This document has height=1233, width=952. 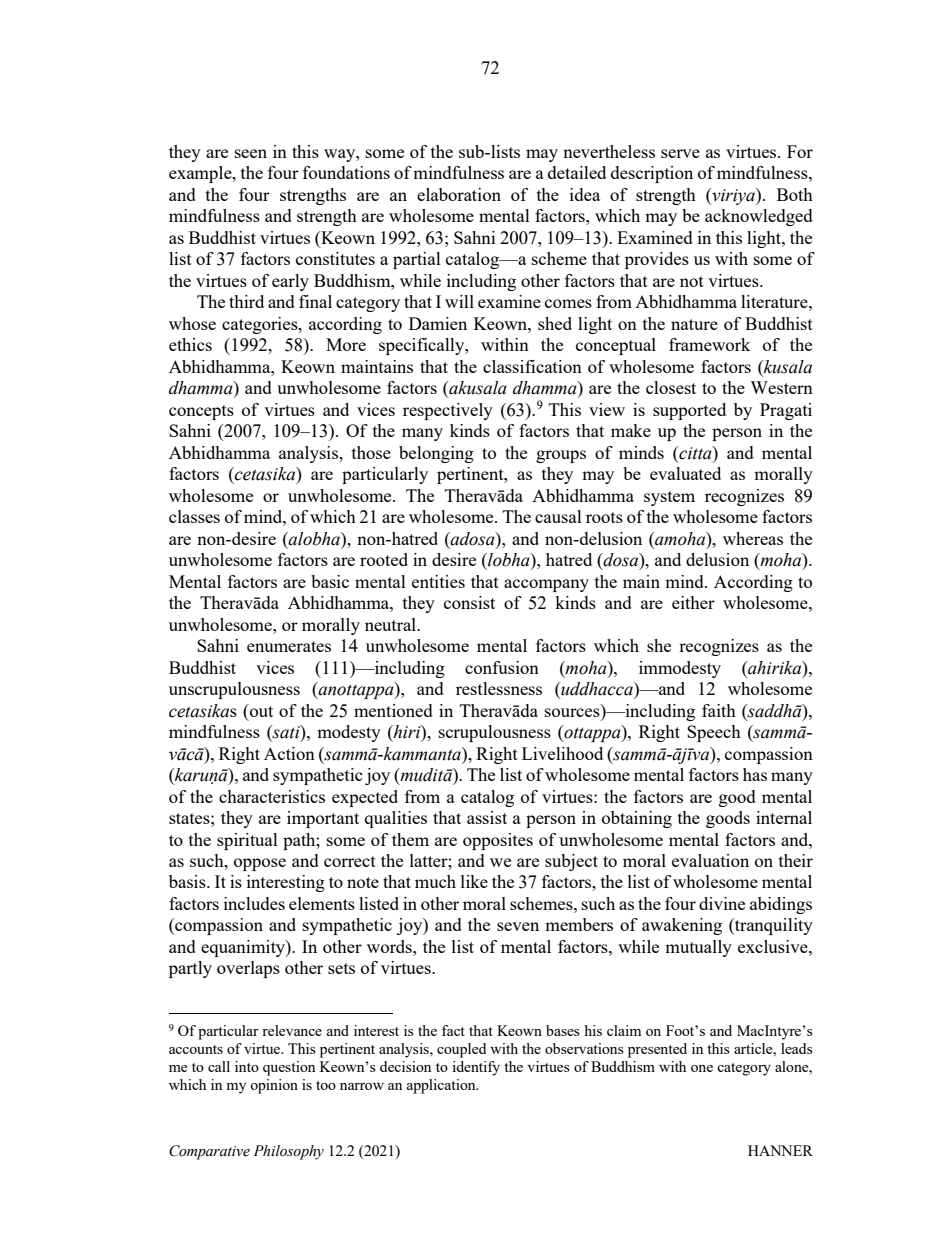 I want to click on application, so click(x=442, y=1086).
